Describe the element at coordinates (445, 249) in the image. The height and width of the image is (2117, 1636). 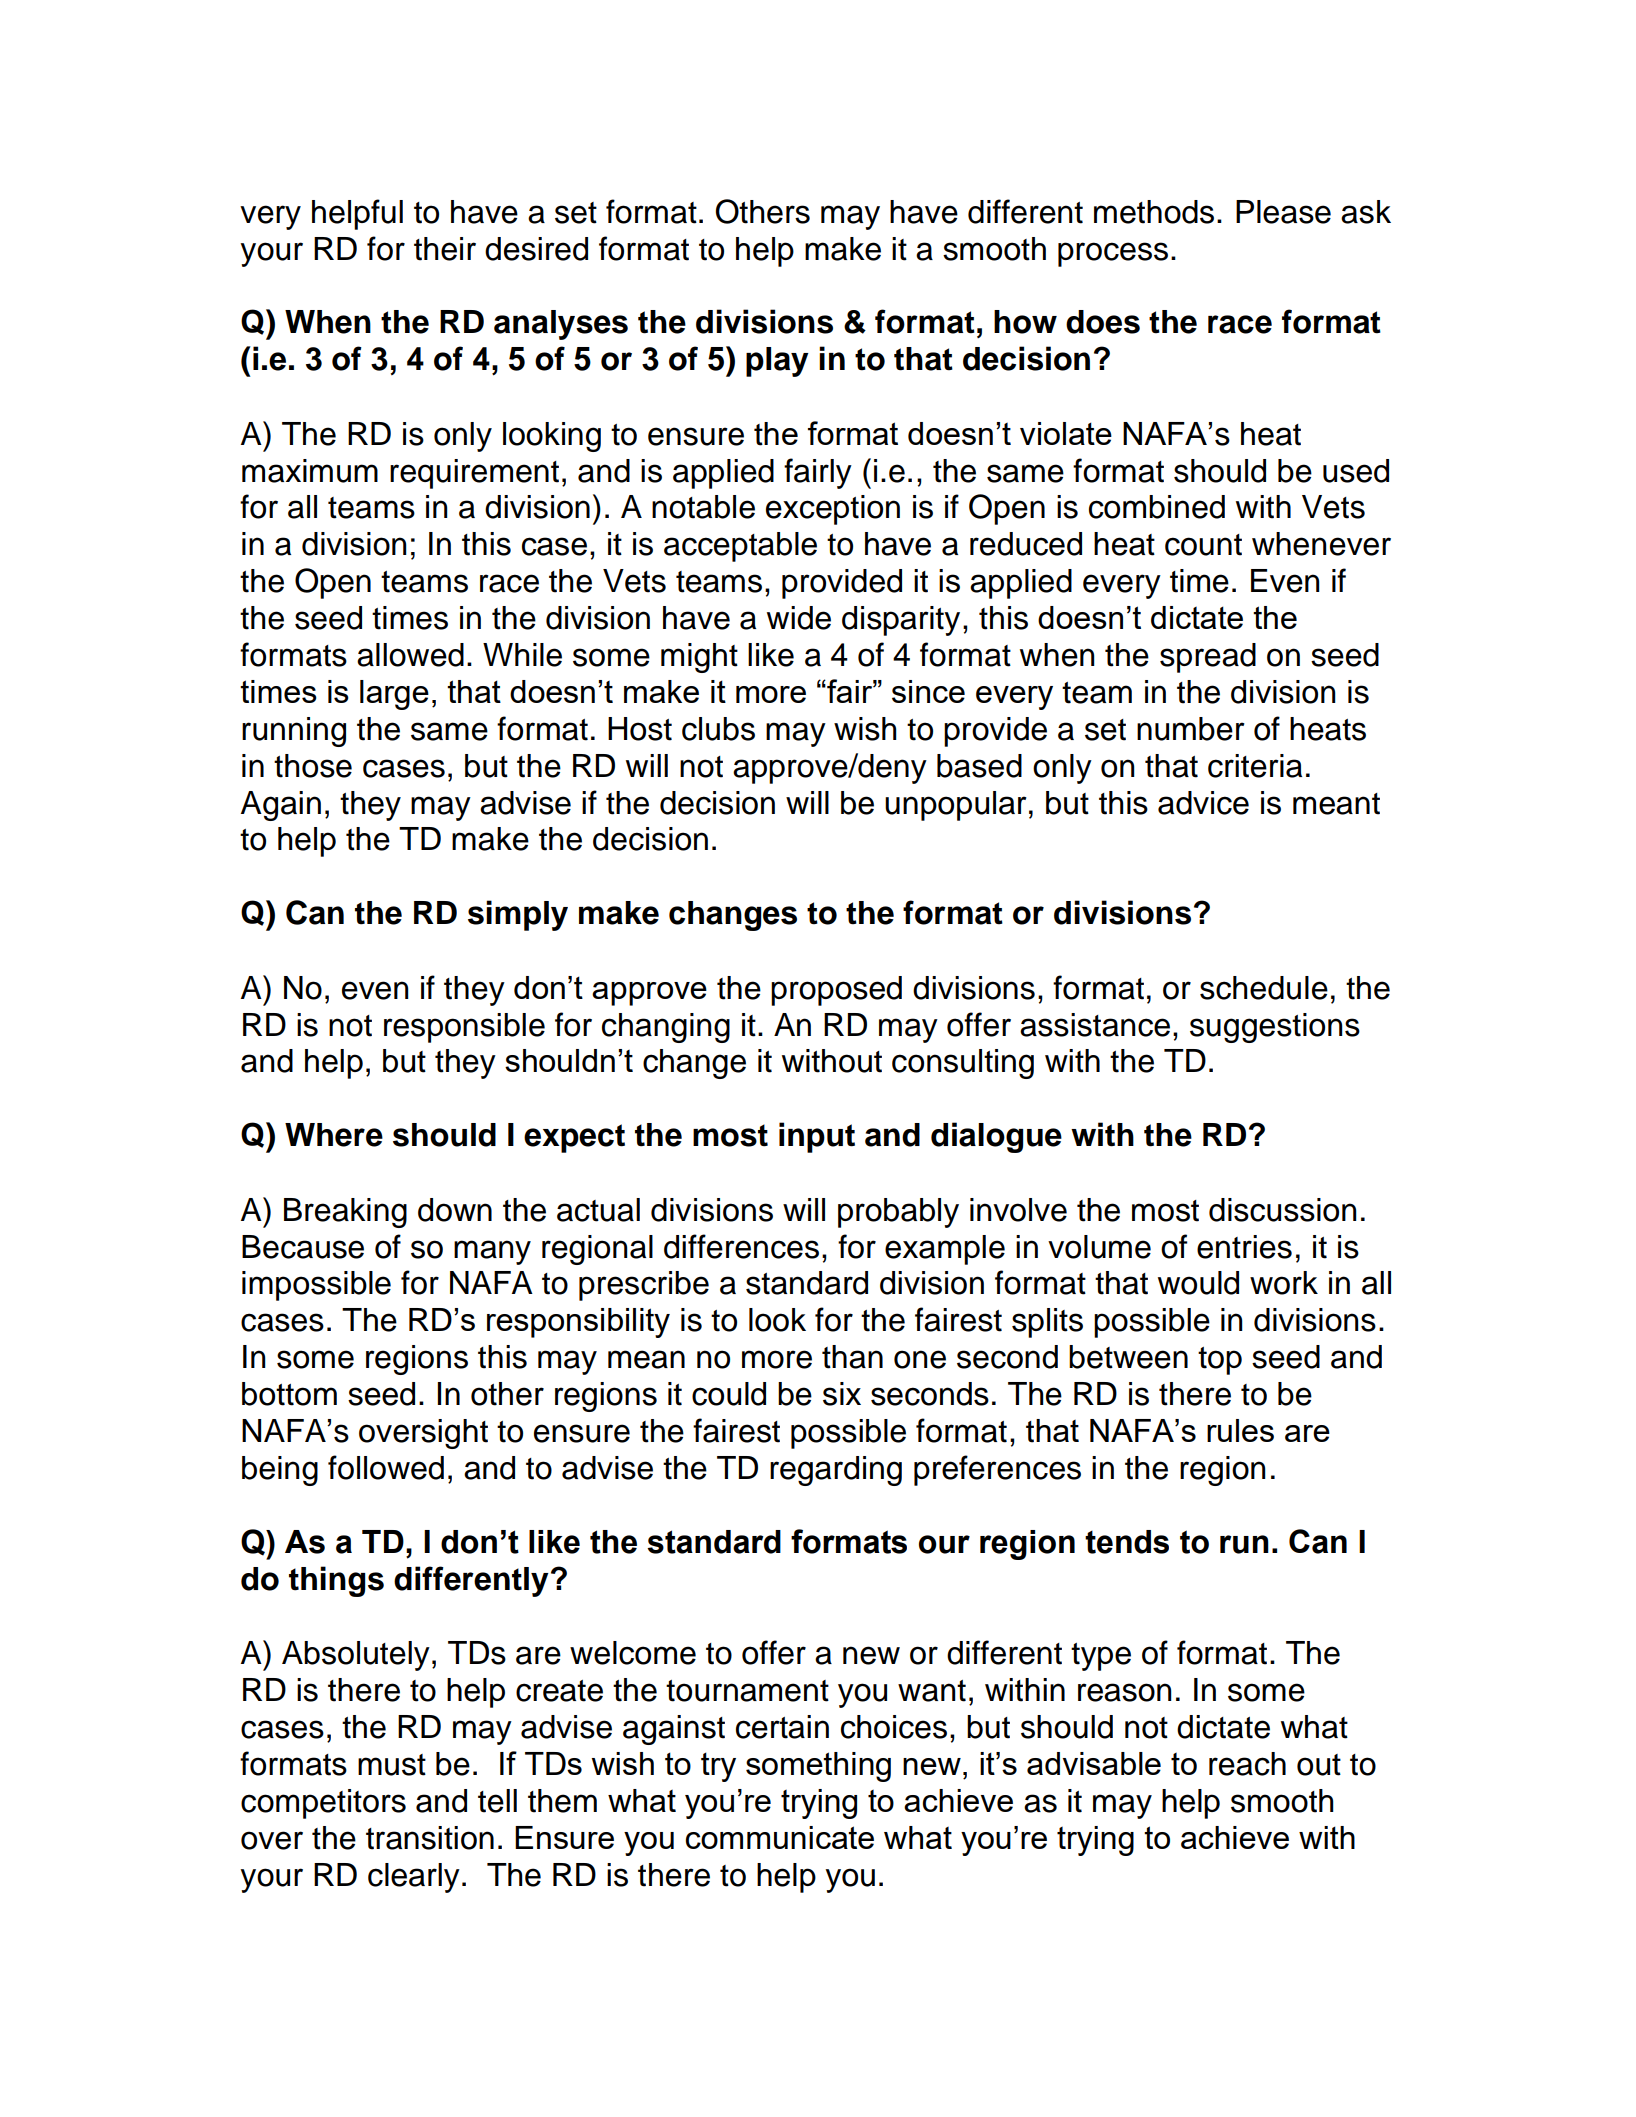
I see `their` at that location.
